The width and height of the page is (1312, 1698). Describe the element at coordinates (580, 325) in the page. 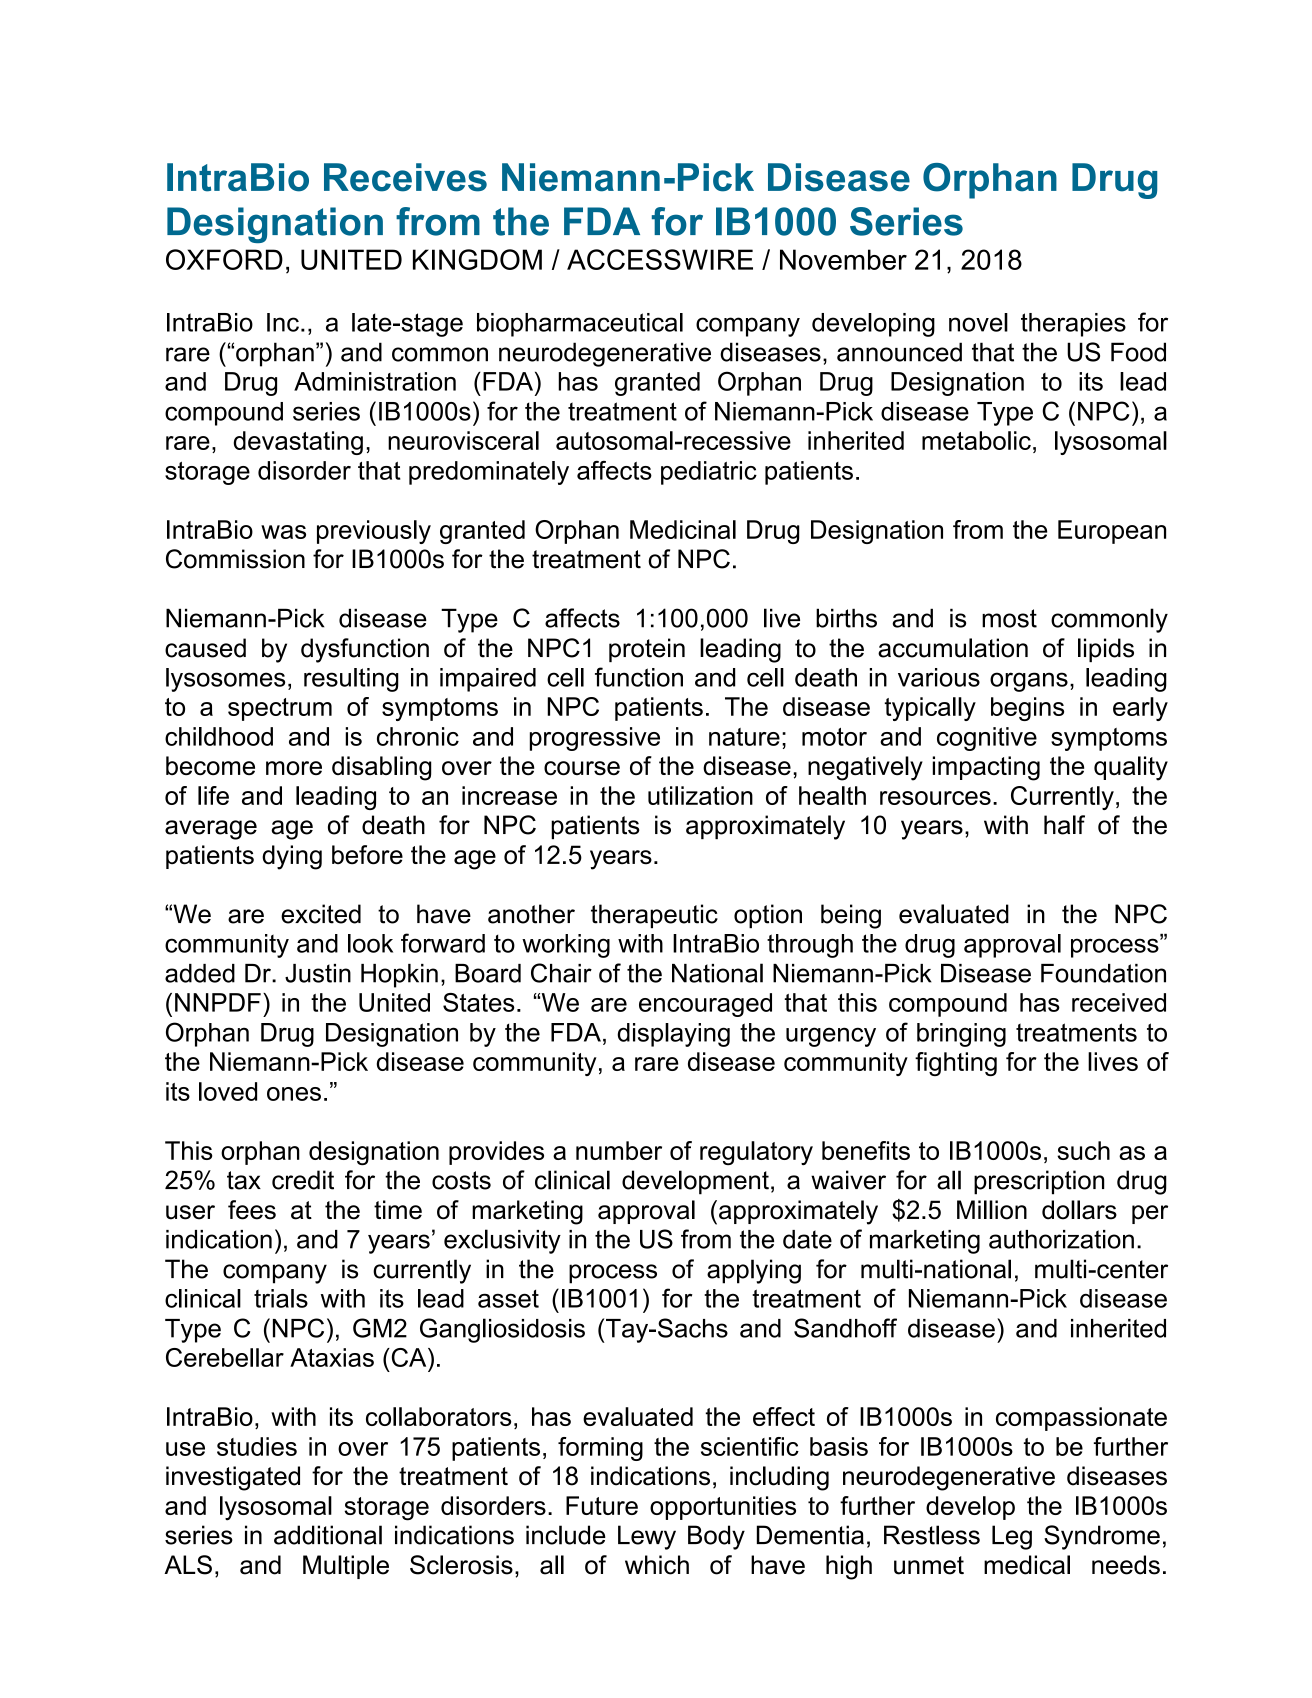

I see `biopharmaceutical` at that location.
